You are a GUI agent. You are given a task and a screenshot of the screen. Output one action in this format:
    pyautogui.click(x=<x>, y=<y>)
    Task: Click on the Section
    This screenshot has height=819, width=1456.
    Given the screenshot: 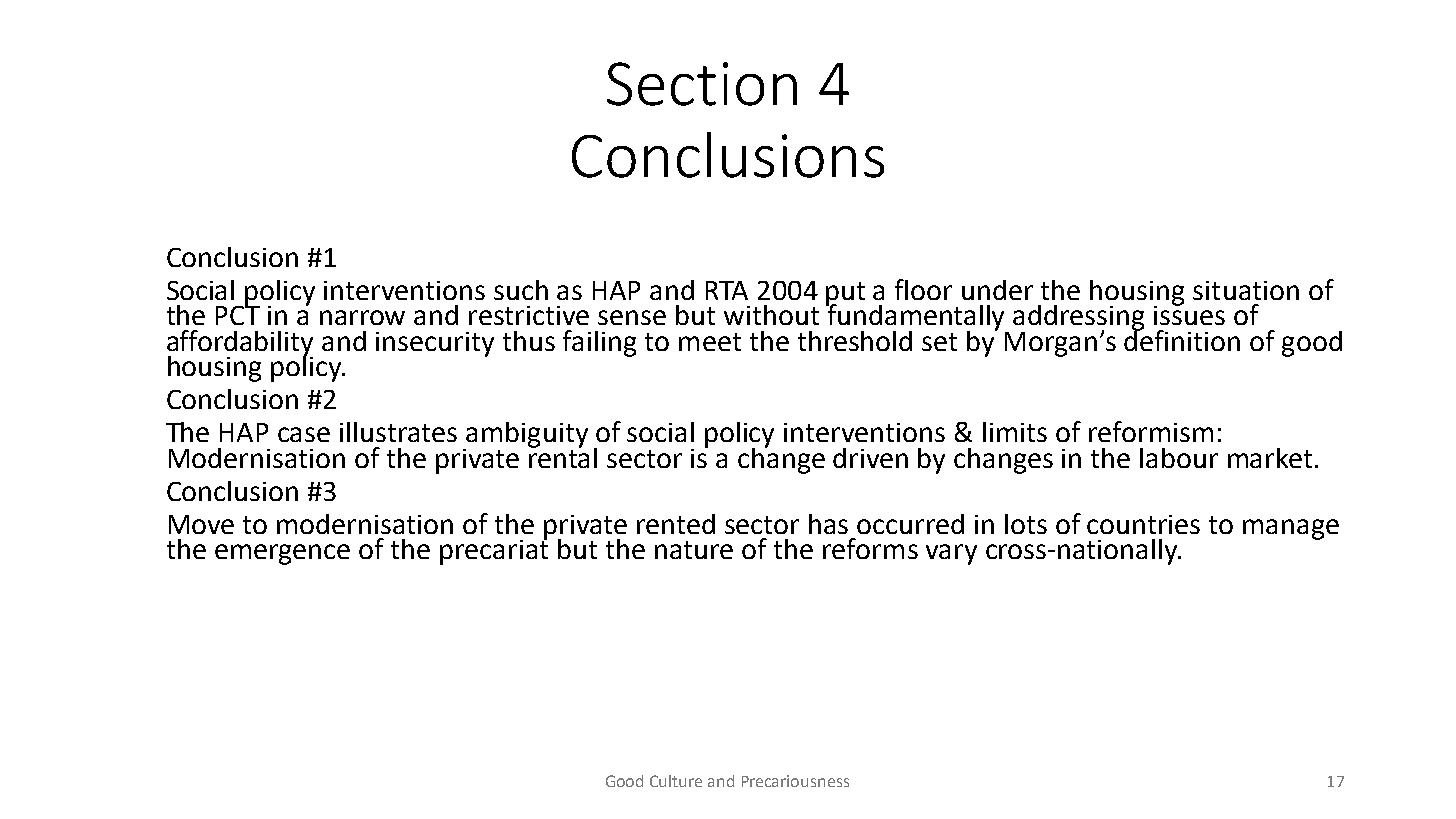 What is the action you would take?
    pyautogui.click(x=702, y=84)
